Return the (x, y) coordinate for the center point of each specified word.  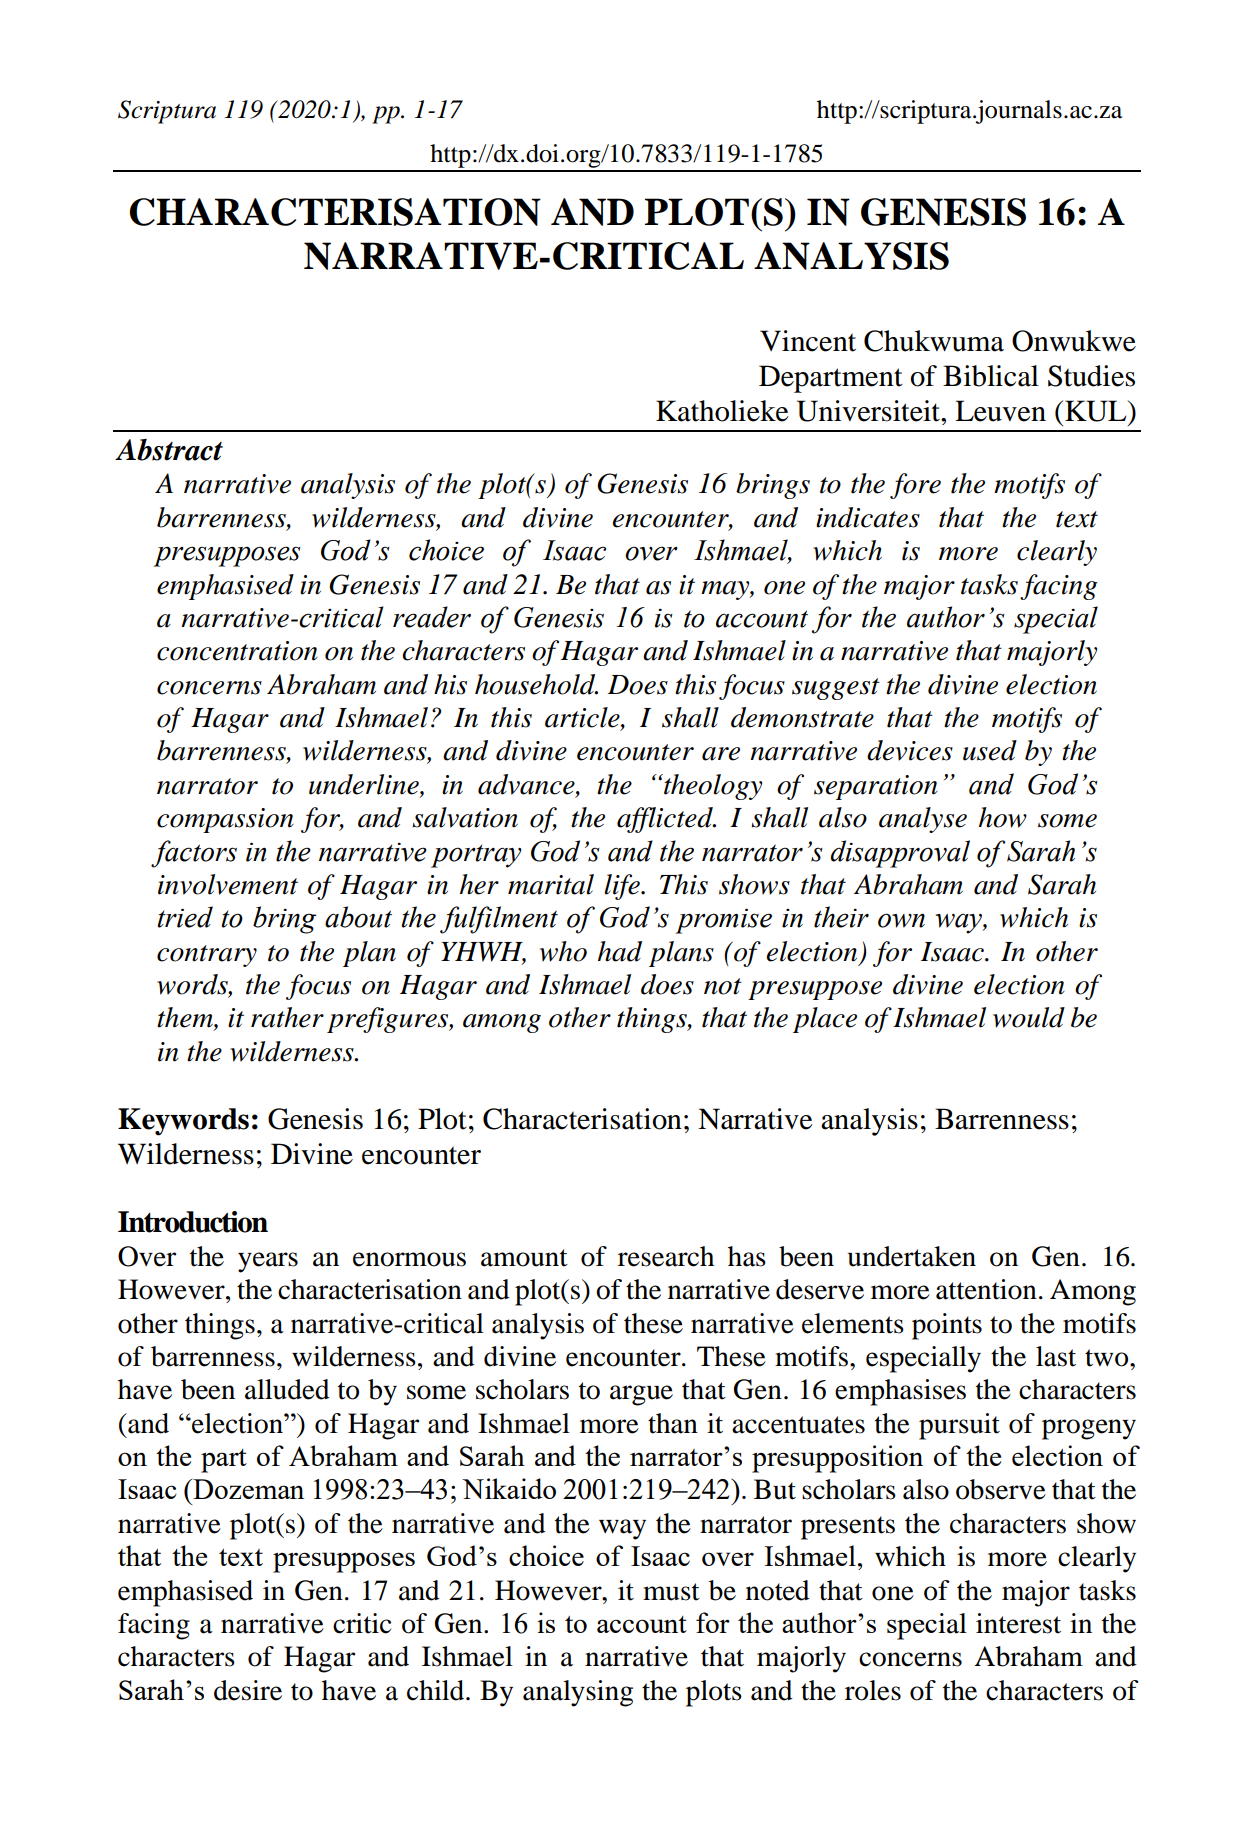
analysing (578, 1693)
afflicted (666, 820)
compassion (225, 820)
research (666, 1256)
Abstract (169, 450)
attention (986, 1289)
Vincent (808, 341)
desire (248, 1690)
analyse (923, 820)
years (268, 1262)
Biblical (991, 376)
